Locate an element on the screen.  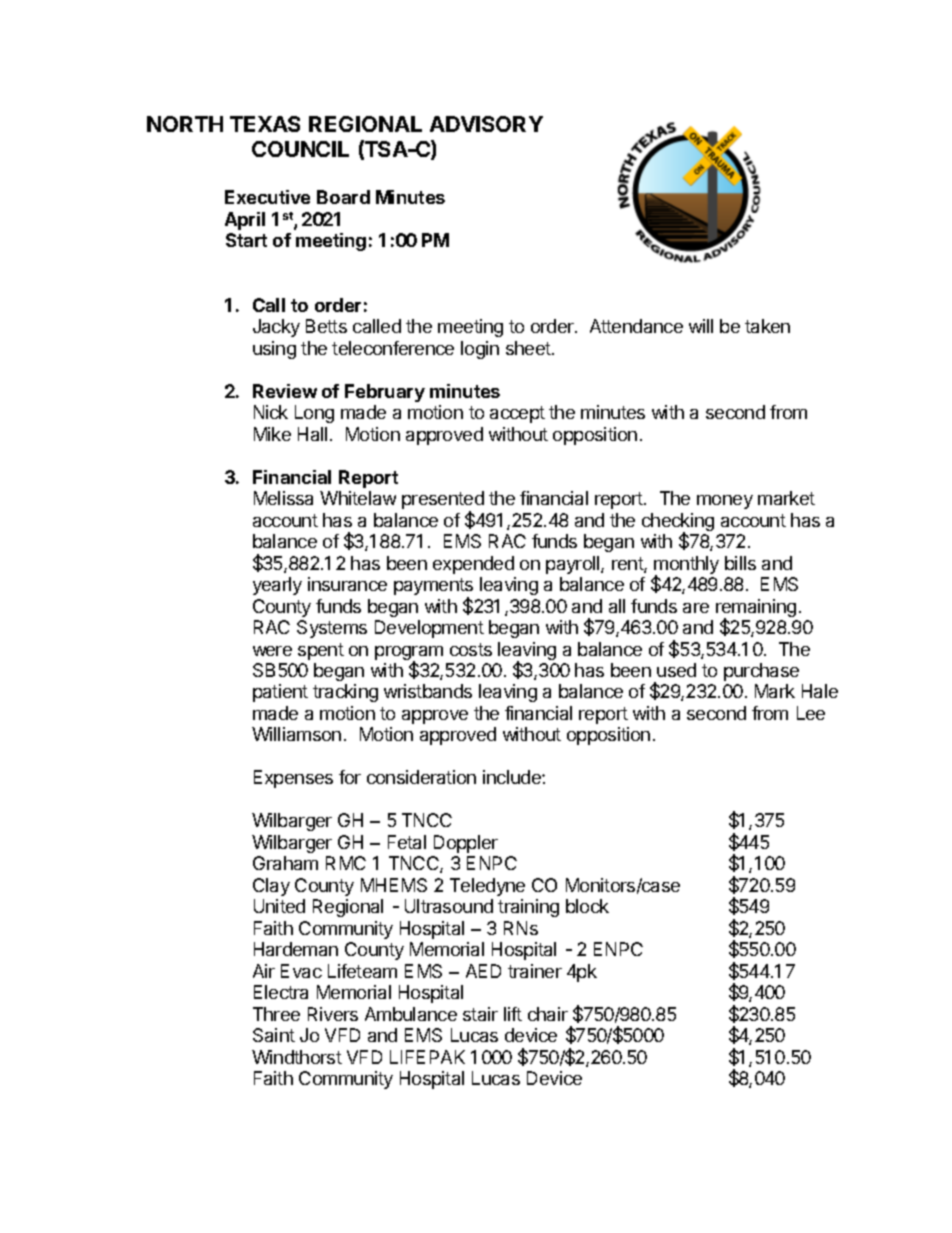
ADVISORY is located at coordinates (486, 124).
